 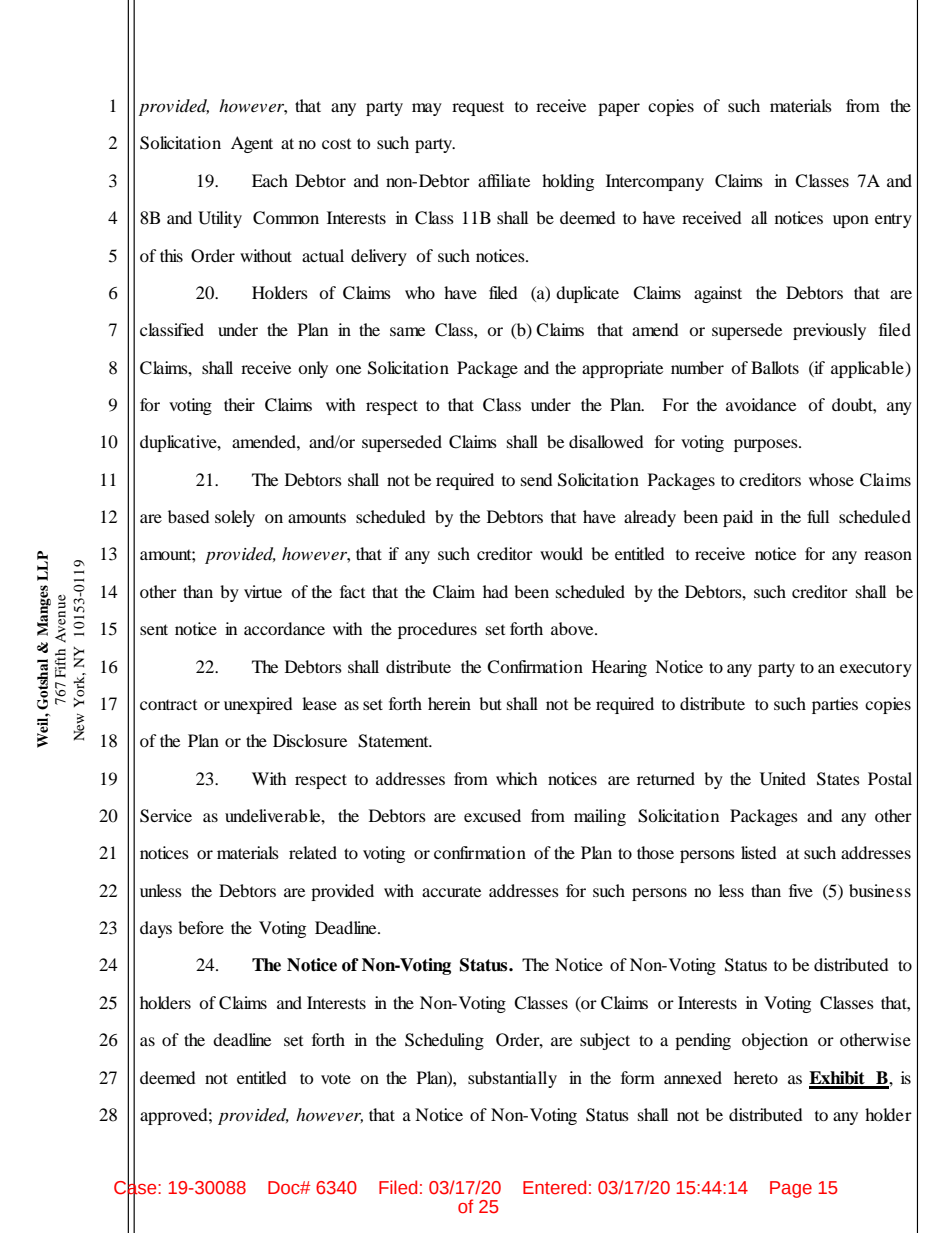 I want to click on upon, so click(x=851, y=221).
